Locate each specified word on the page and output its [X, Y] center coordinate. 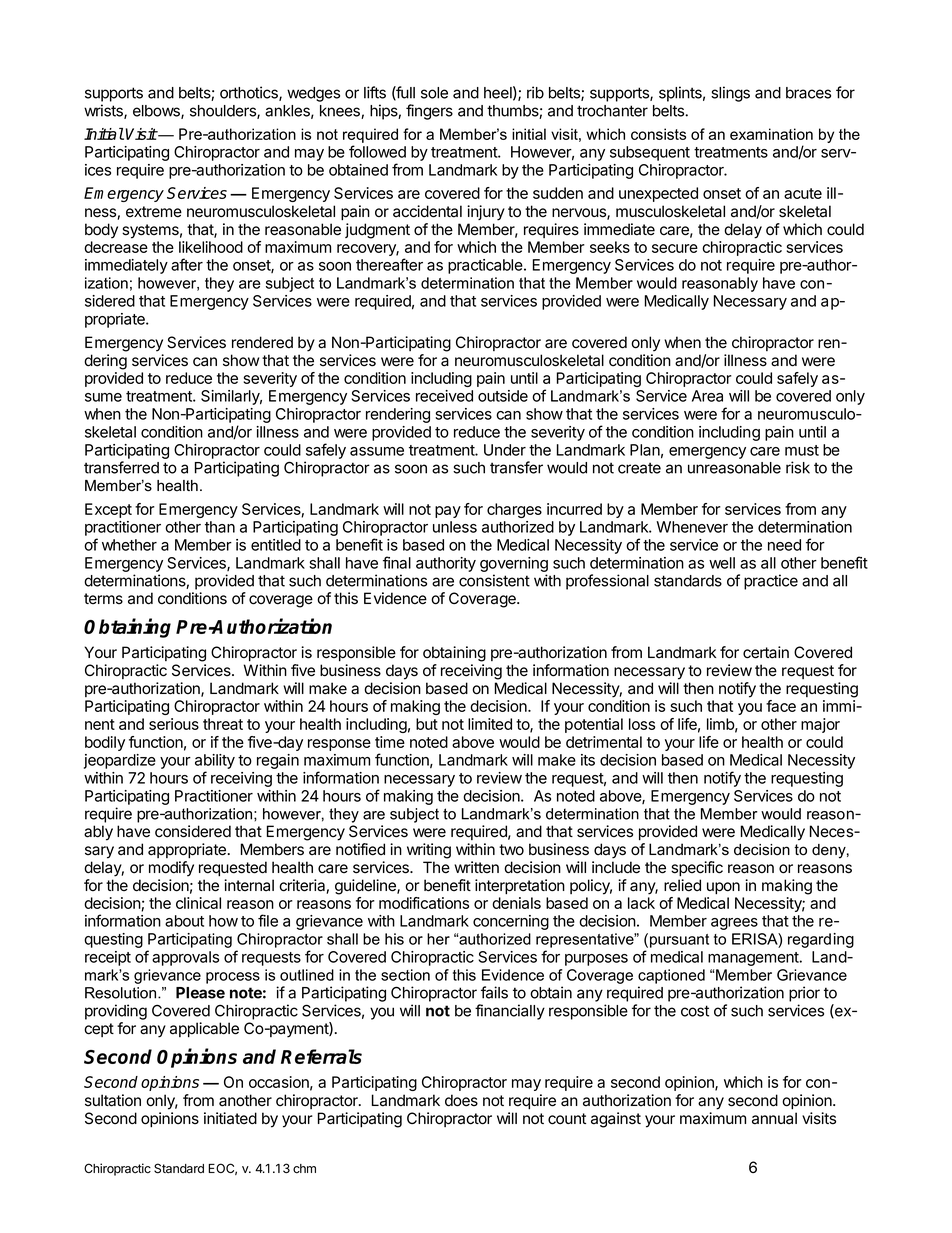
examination [771, 134]
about [184, 921]
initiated [230, 1118]
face [781, 706]
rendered [262, 342]
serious [174, 724]
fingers [429, 112]
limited [490, 724]
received [444, 396]
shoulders [224, 112]
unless [455, 527]
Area [707, 396]
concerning [511, 922]
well [722, 563]
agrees [734, 924]
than [220, 527]
